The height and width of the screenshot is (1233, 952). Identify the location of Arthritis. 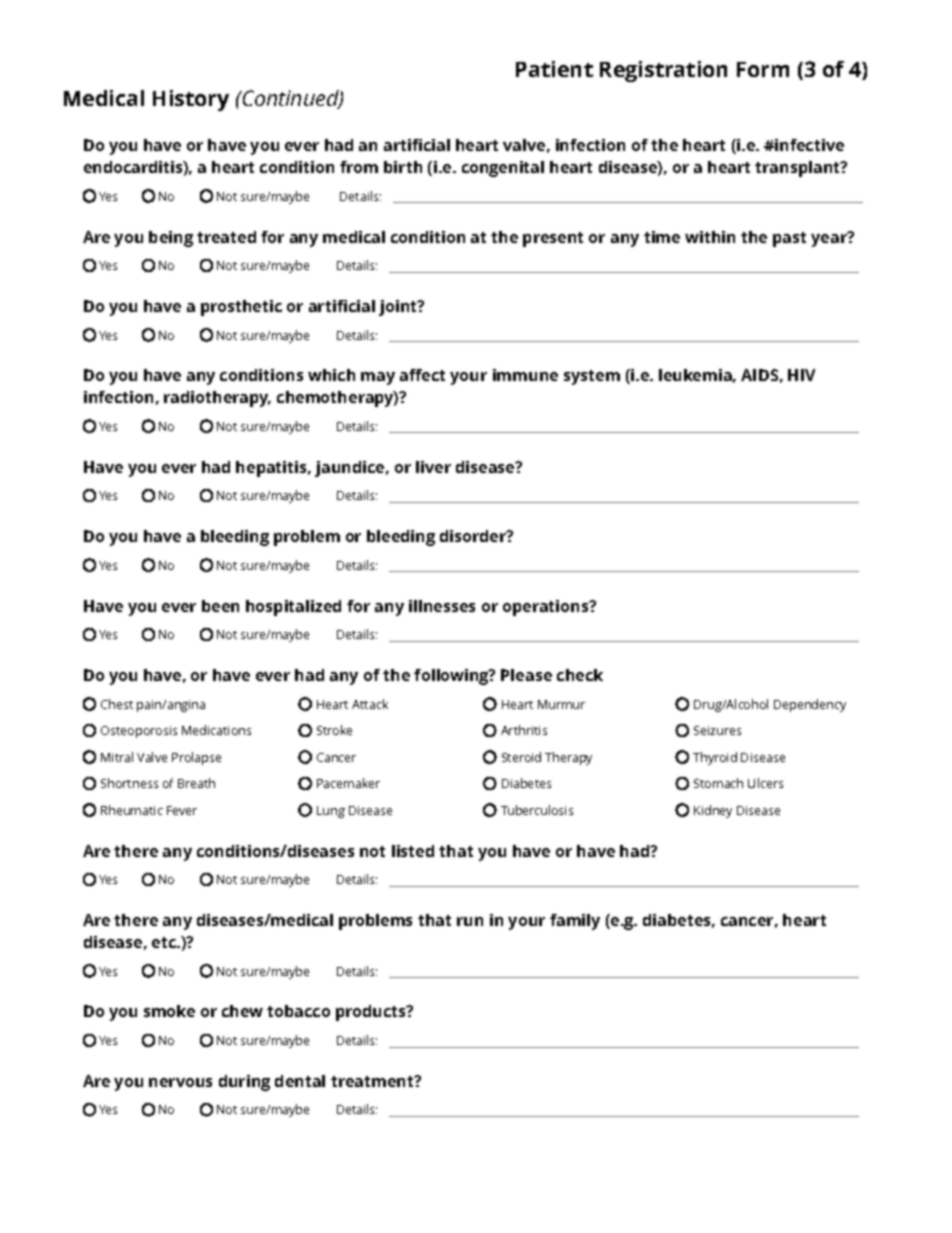
(524, 730).
